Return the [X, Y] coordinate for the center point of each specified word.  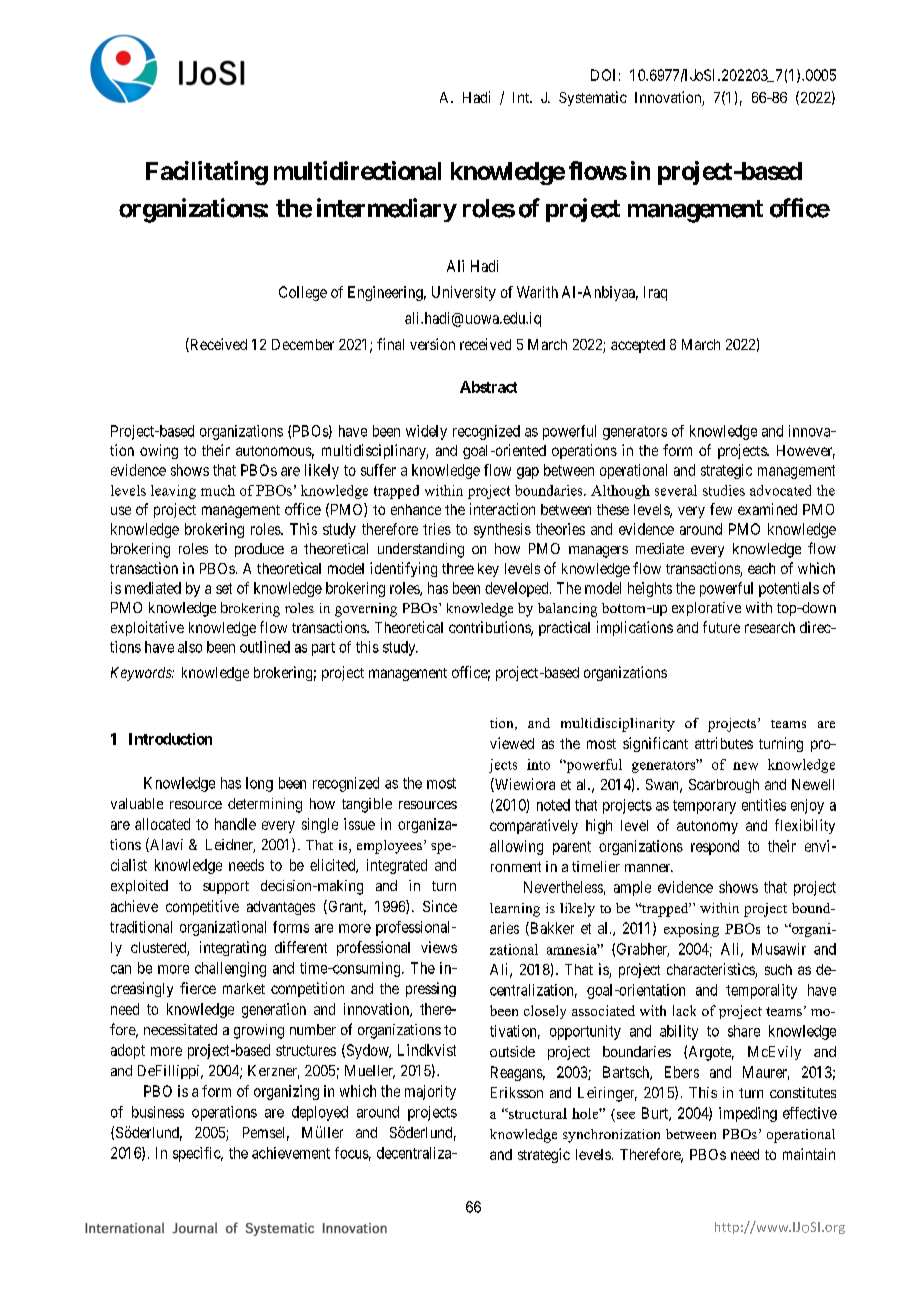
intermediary [387, 210]
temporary [704, 807]
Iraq [655, 293]
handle [235, 824]
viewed [512, 743]
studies [724, 490]
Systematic [593, 98]
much [218, 490]
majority [430, 1092]
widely [426, 432]
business [158, 1112]
